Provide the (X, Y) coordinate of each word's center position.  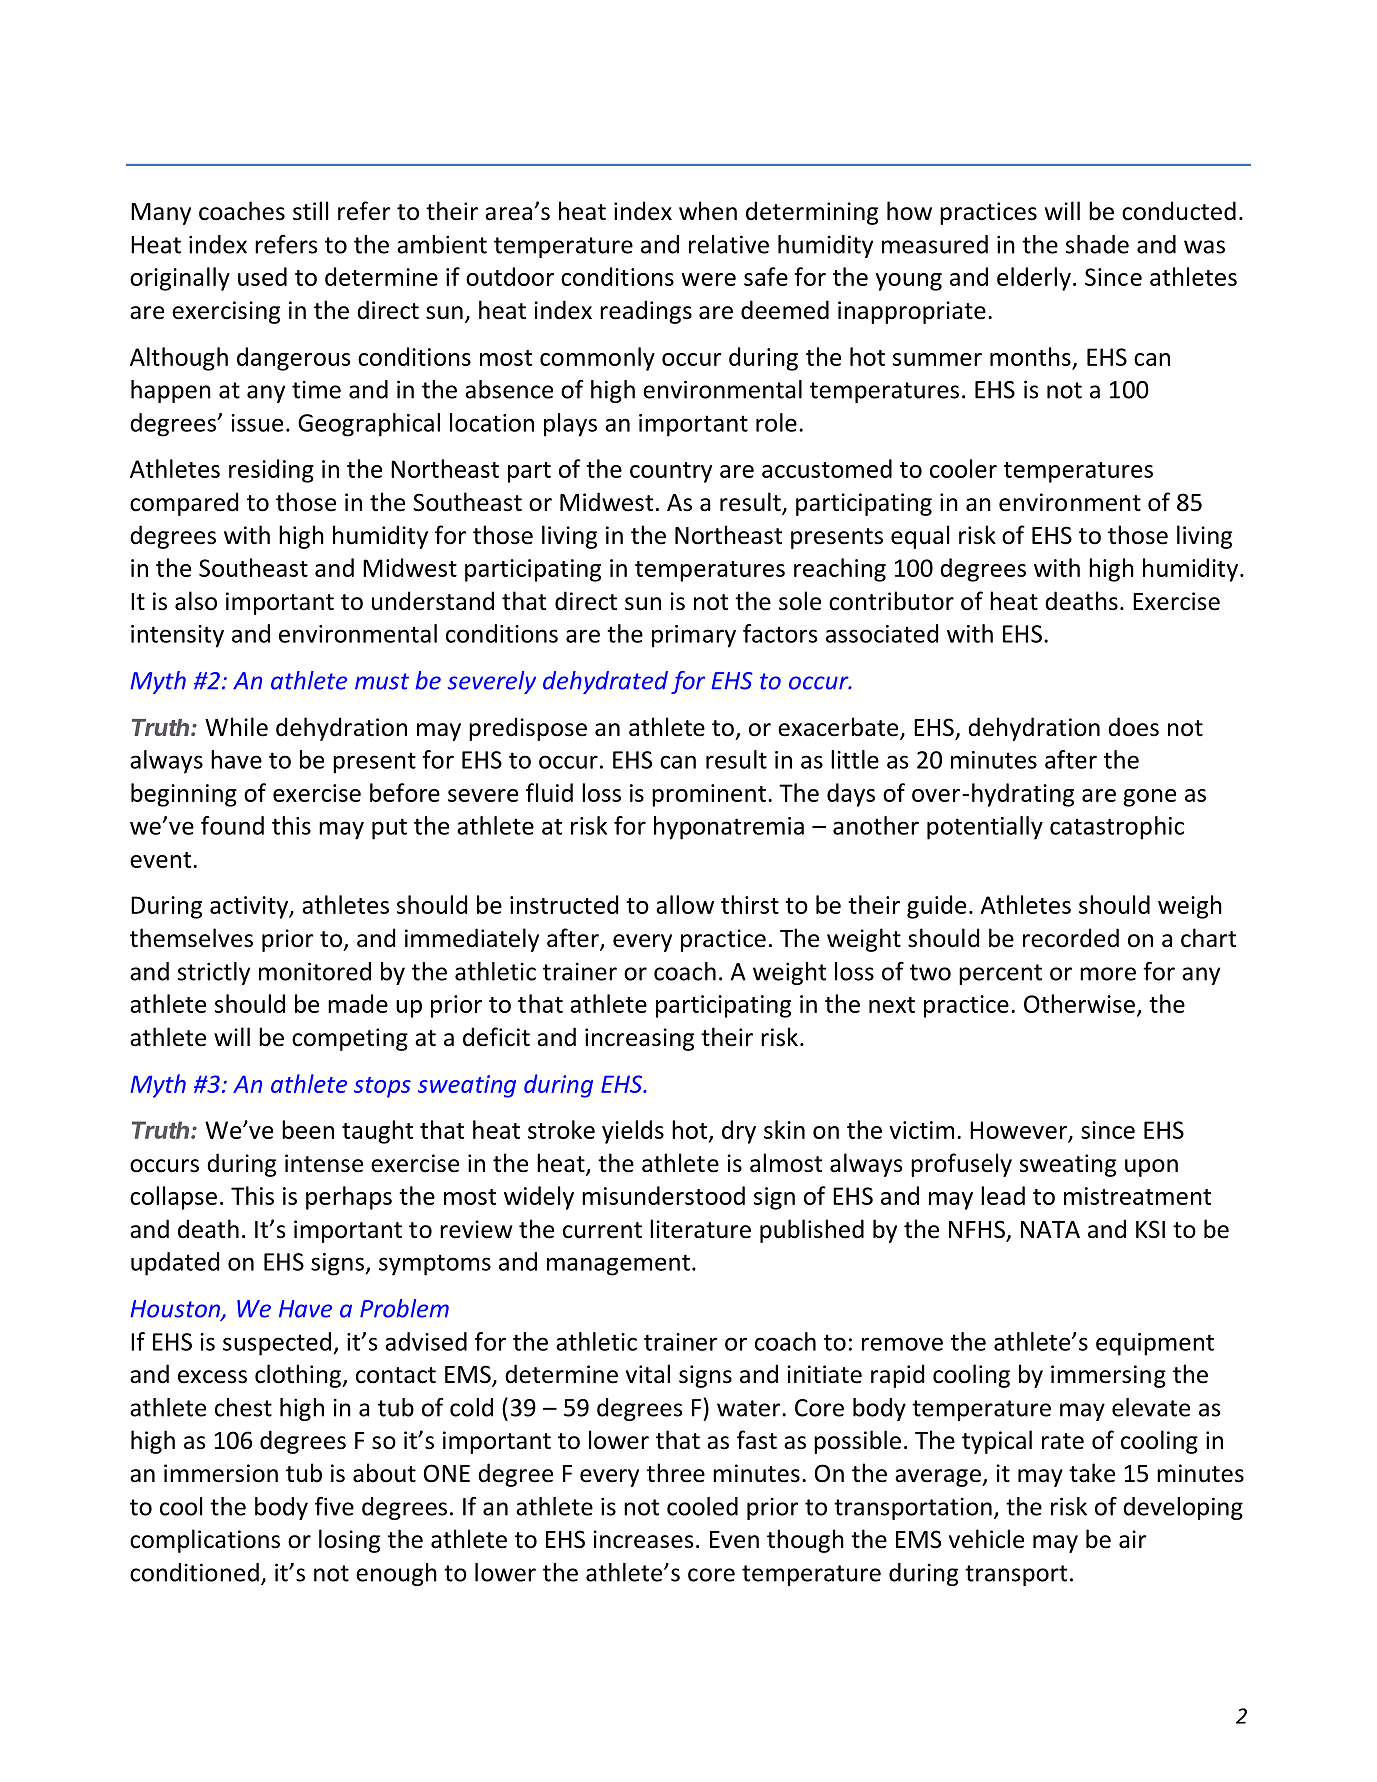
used (262, 276)
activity (250, 907)
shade (1097, 244)
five (334, 1506)
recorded (1071, 938)
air (1133, 1539)
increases (643, 1539)
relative (729, 244)
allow (685, 904)
